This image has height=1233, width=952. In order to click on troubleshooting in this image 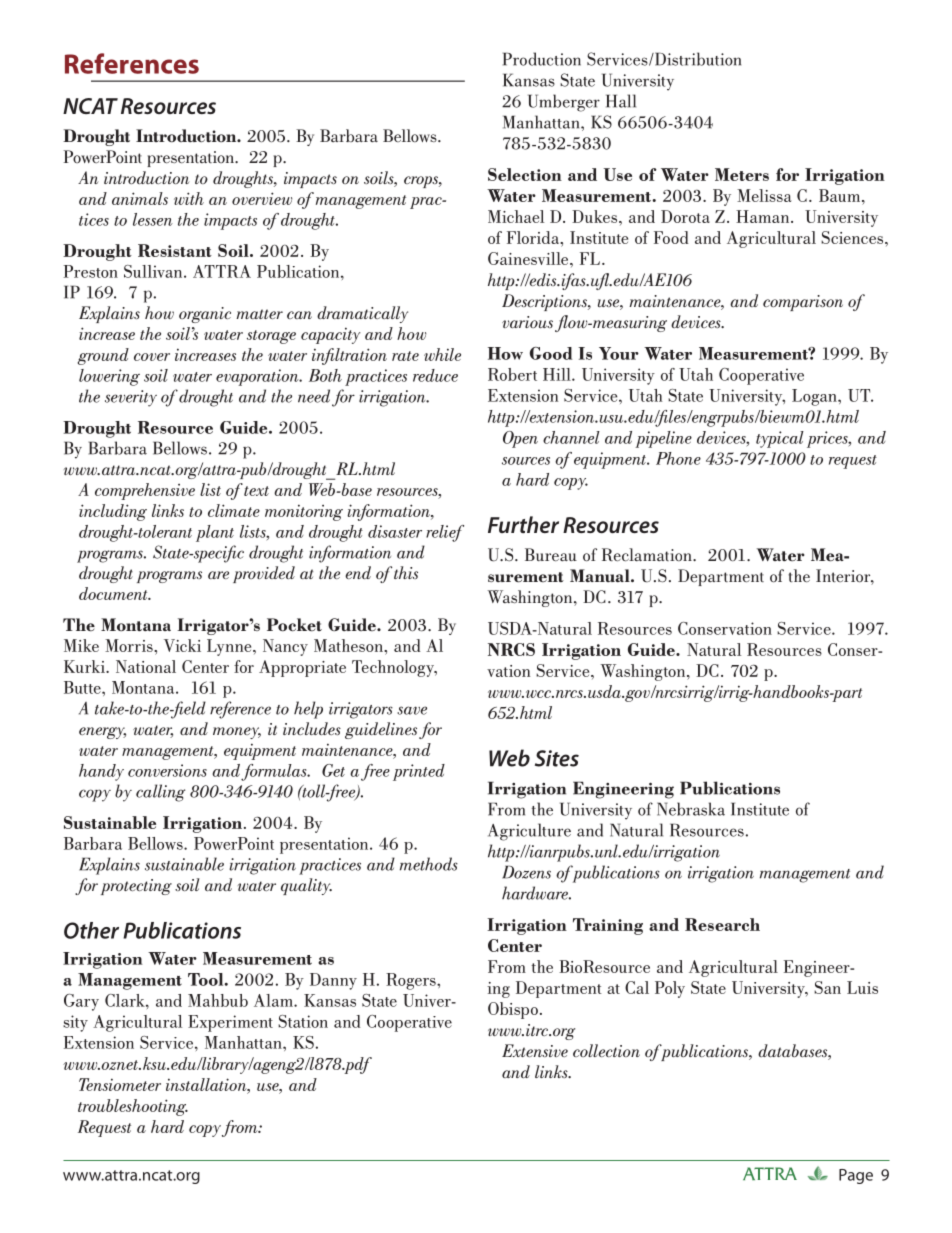, I will do `click(133, 1107)`.
